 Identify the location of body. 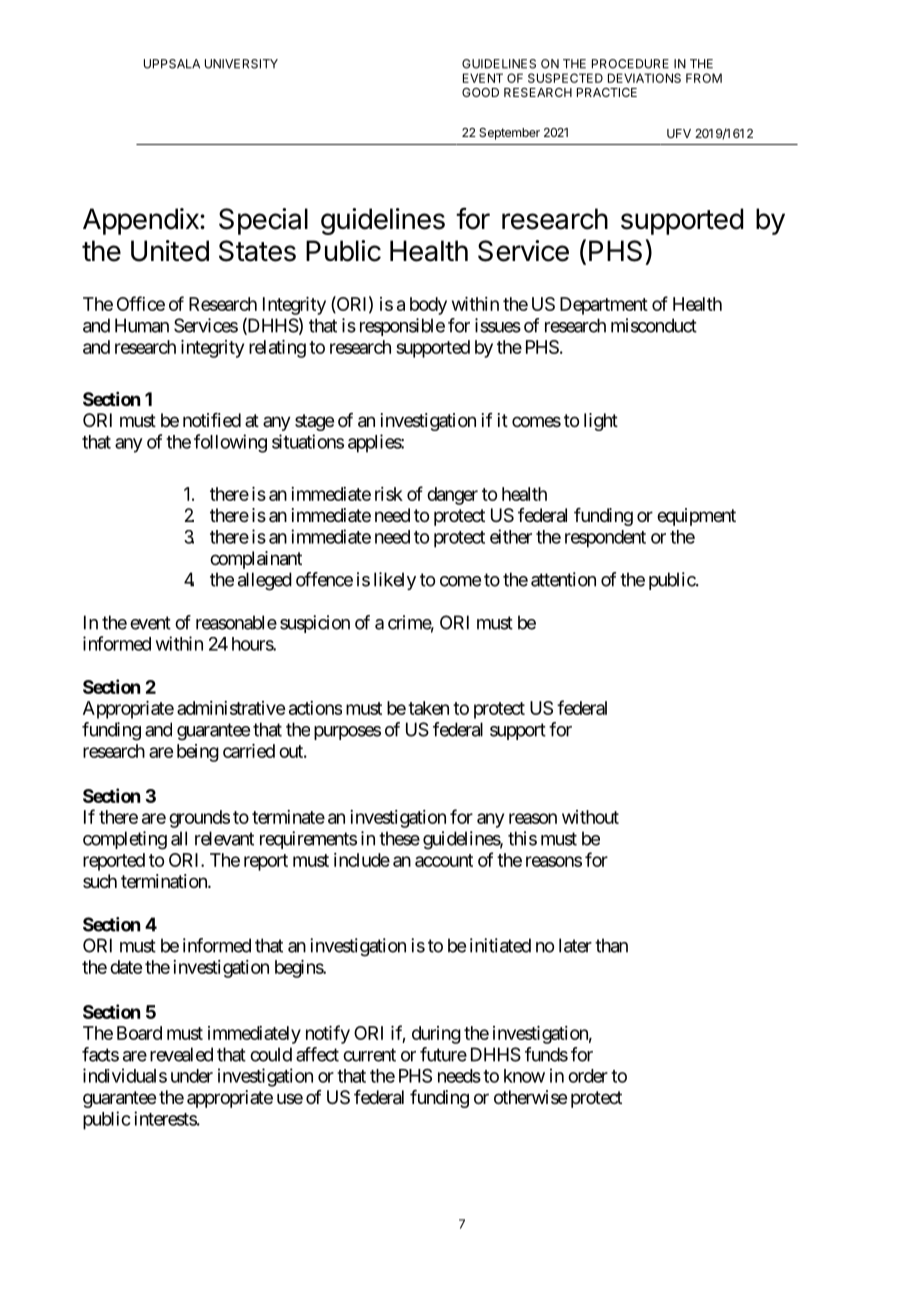
(428, 306).
